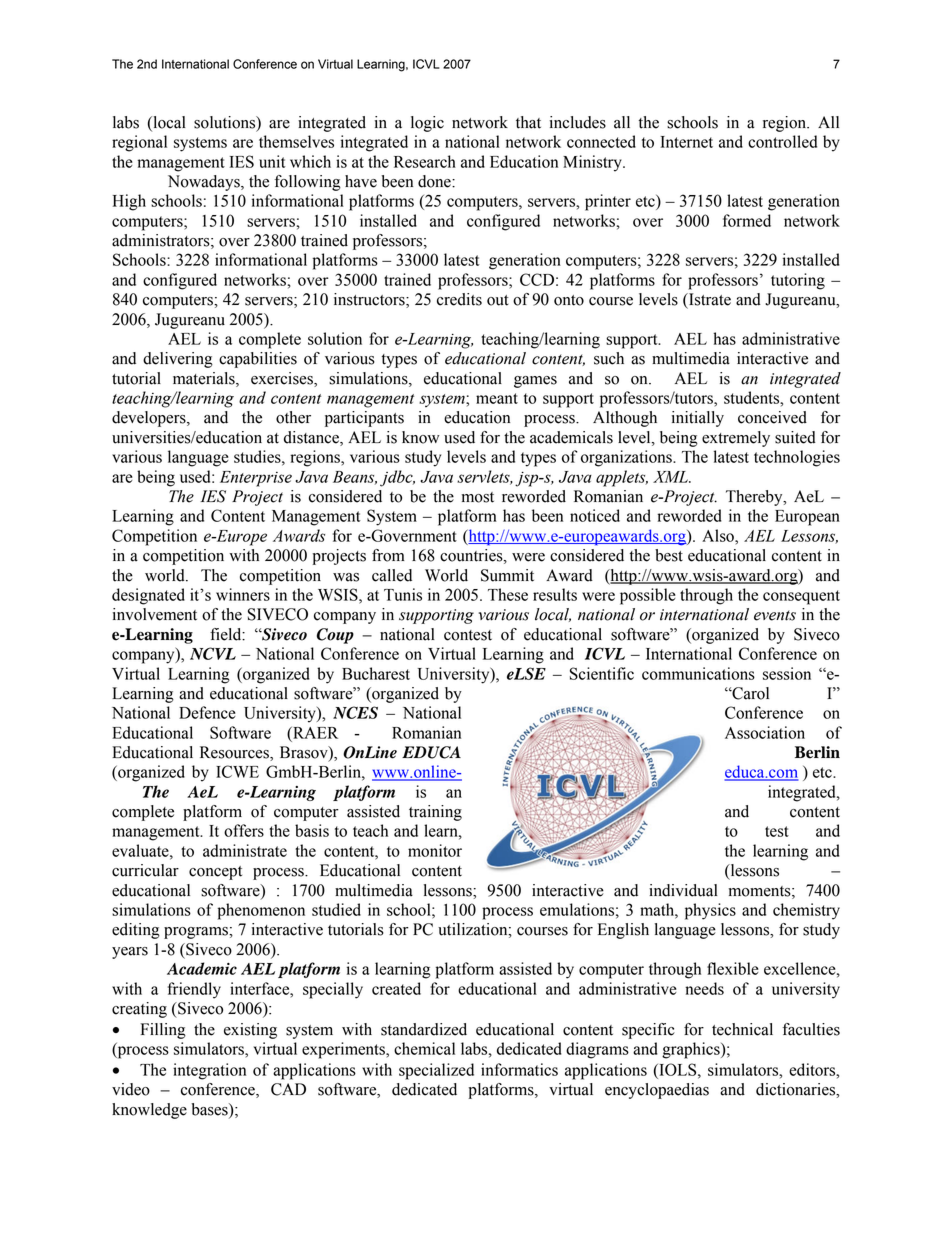  I want to click on extremely, so click(736, 439).
